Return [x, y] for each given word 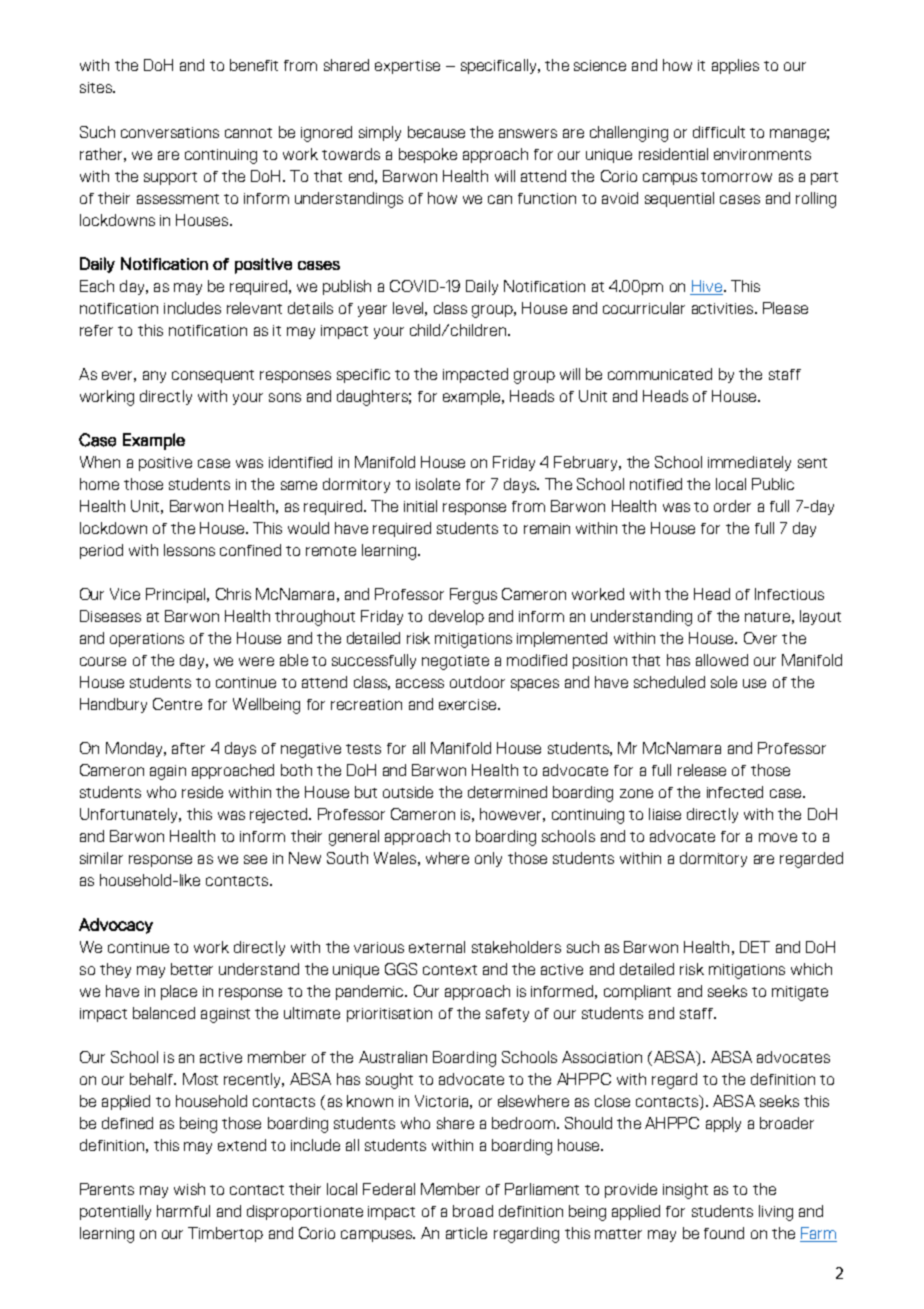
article [466, 1233]
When [100, 462]
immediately [749, 463]
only [488, 859]
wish [189, 1189]
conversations [170, 132]
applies [735, 66]
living [776, 1213]
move [778, 837]
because [436, 132]
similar [101, 858]
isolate [438, 484]
